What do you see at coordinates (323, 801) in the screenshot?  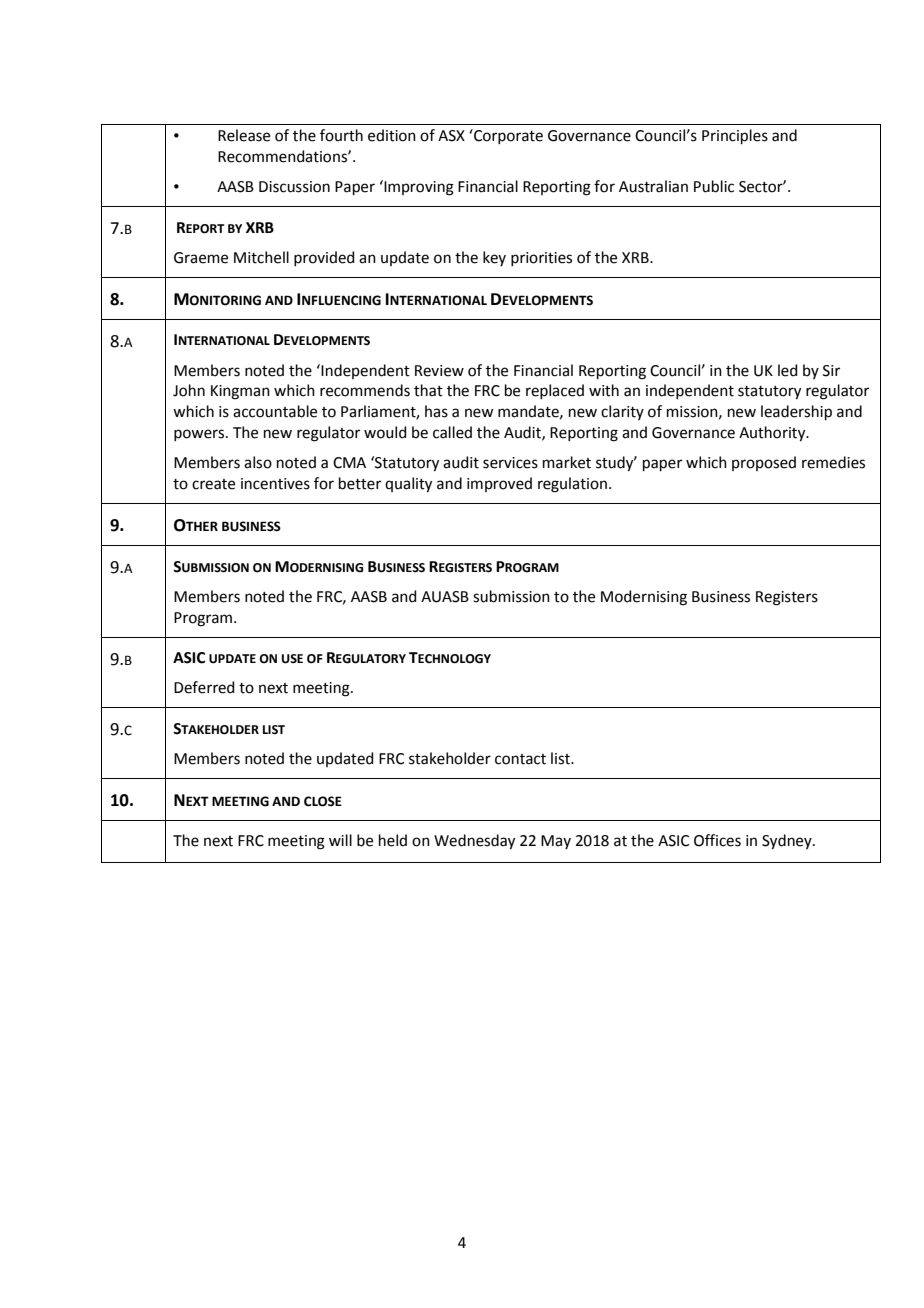 I see `CLOSE` at bounding box center [323, 801].
